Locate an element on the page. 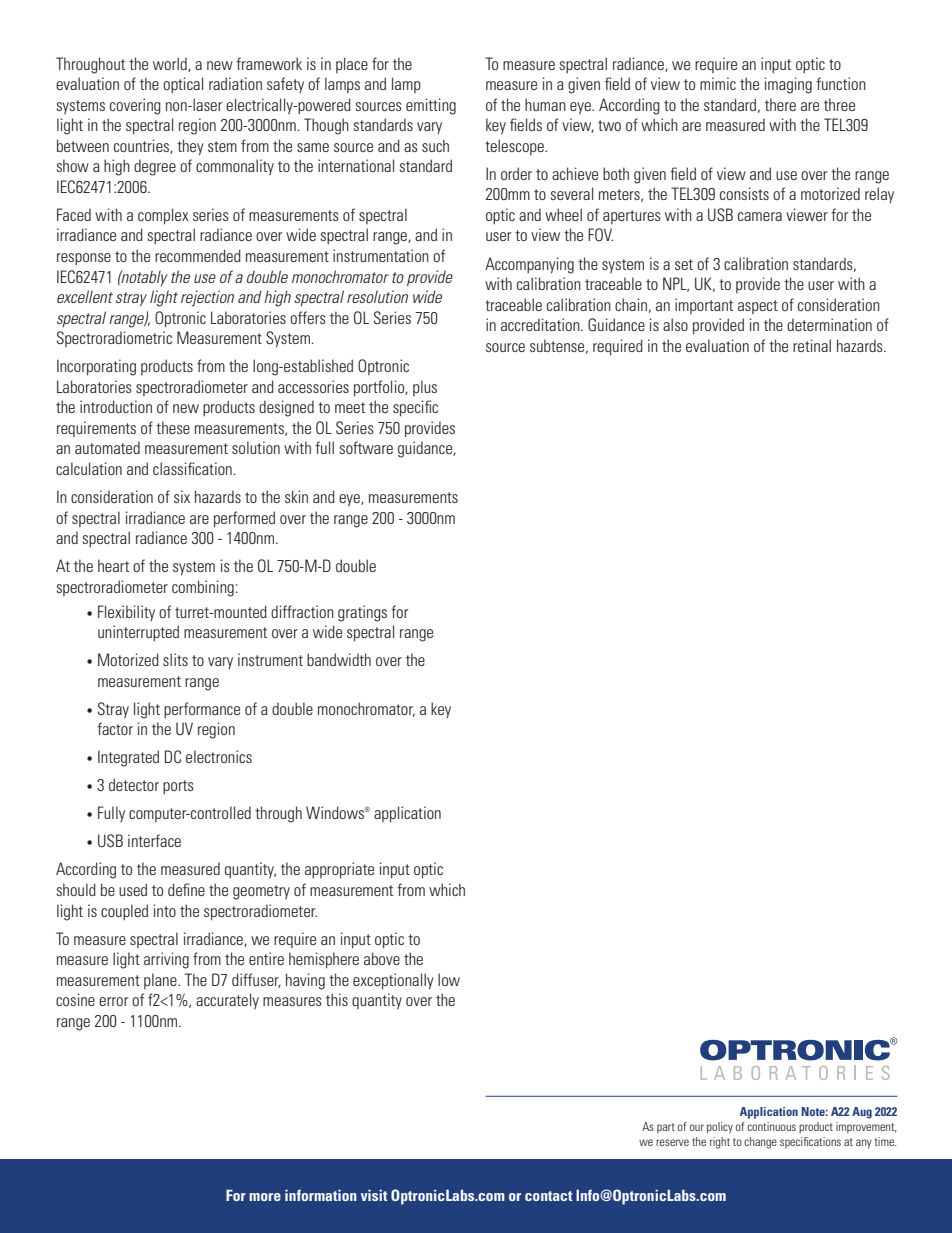 The height and width of the document is (1233, 952). there is located at coordinates (780, 104).
